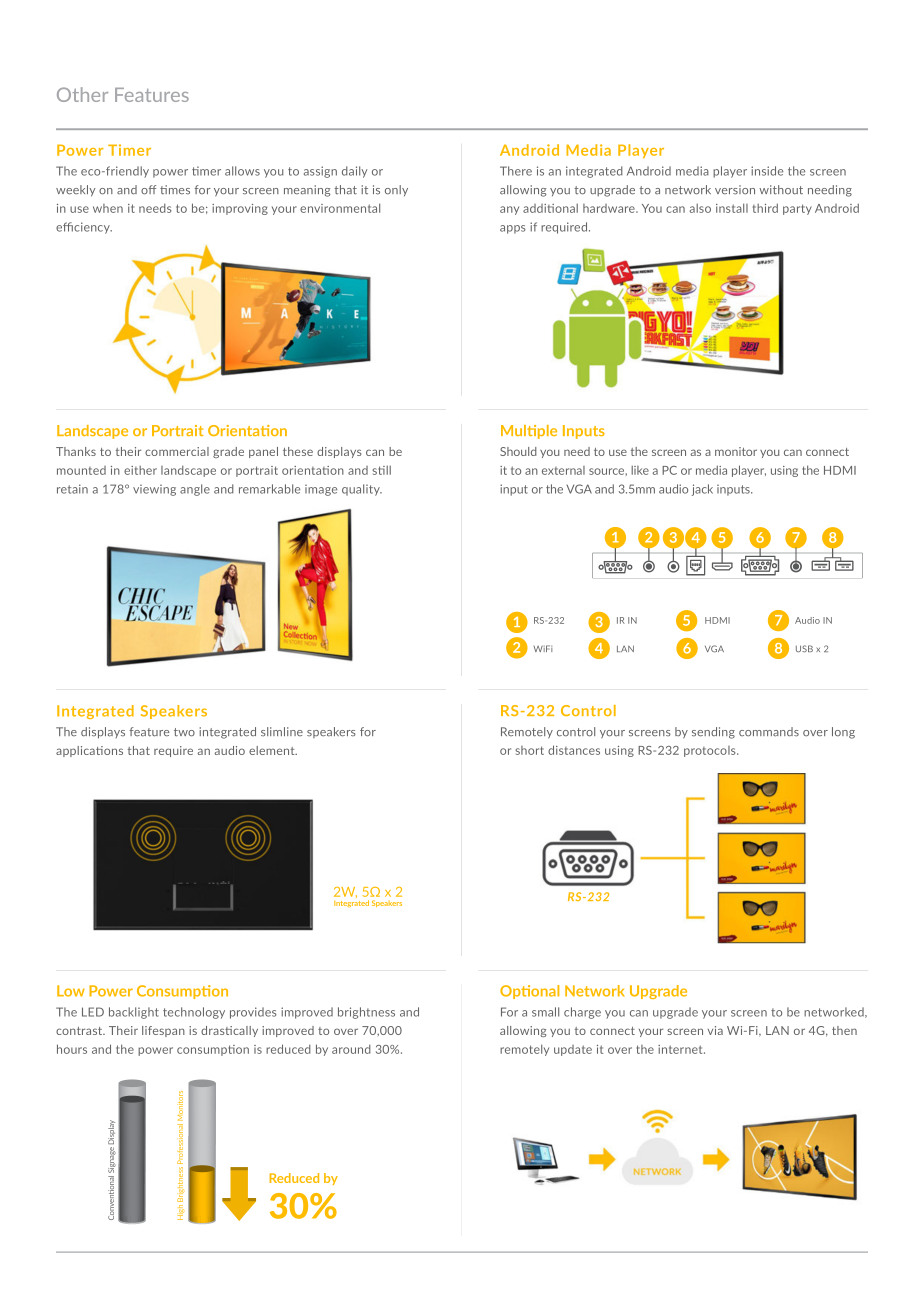 This screenshot has width=924, height=1308. Describe the element at coordinates (362, 490) in the screenshot. I see `quality` at that location.
